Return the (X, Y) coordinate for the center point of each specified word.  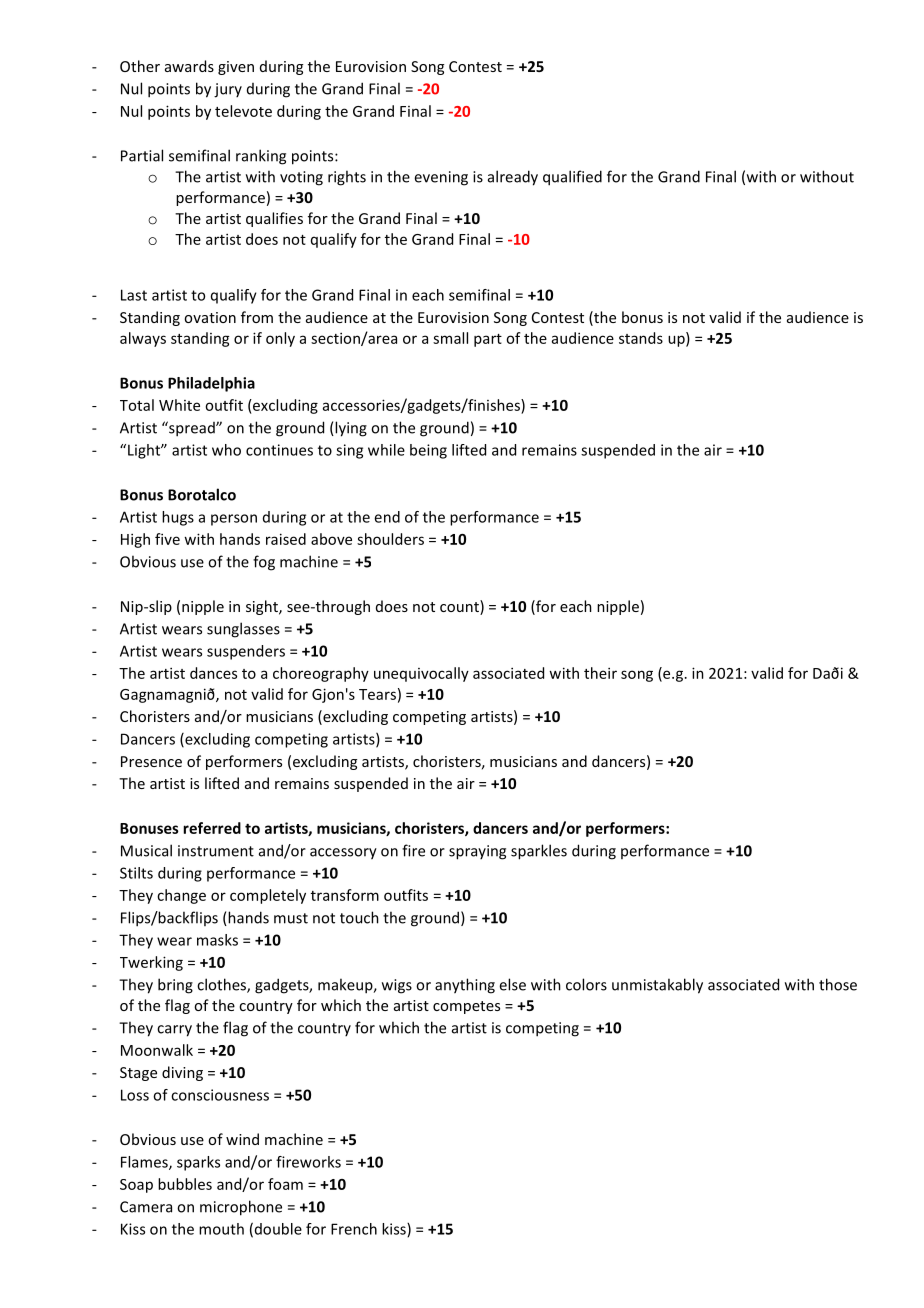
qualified (572, 178)
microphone (241, 1208)
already (513, 178)
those (838, 984)
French (354, 1229)
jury (228, 90)
